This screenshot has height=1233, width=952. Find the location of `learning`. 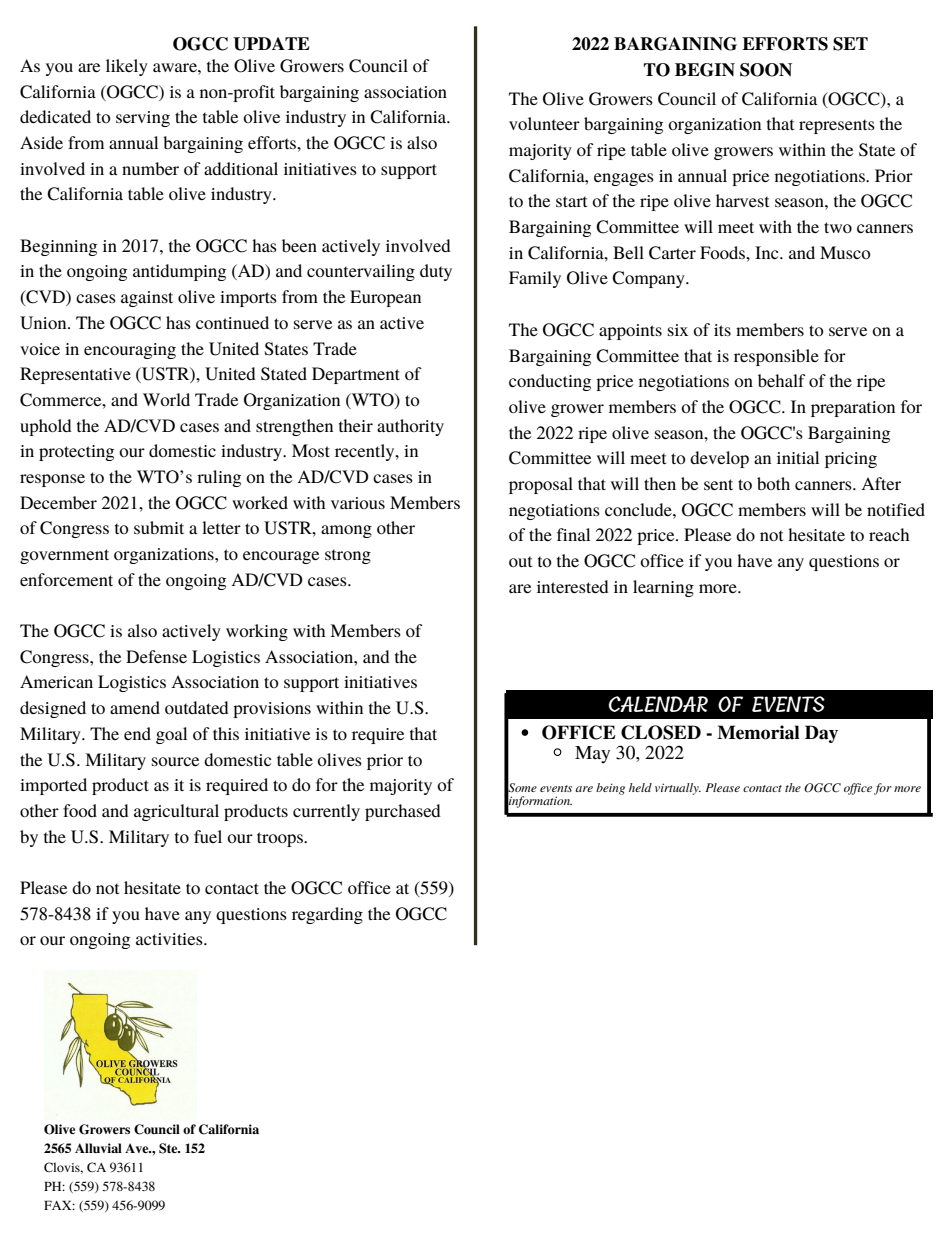

learning is located at coordinates (663, 588).
